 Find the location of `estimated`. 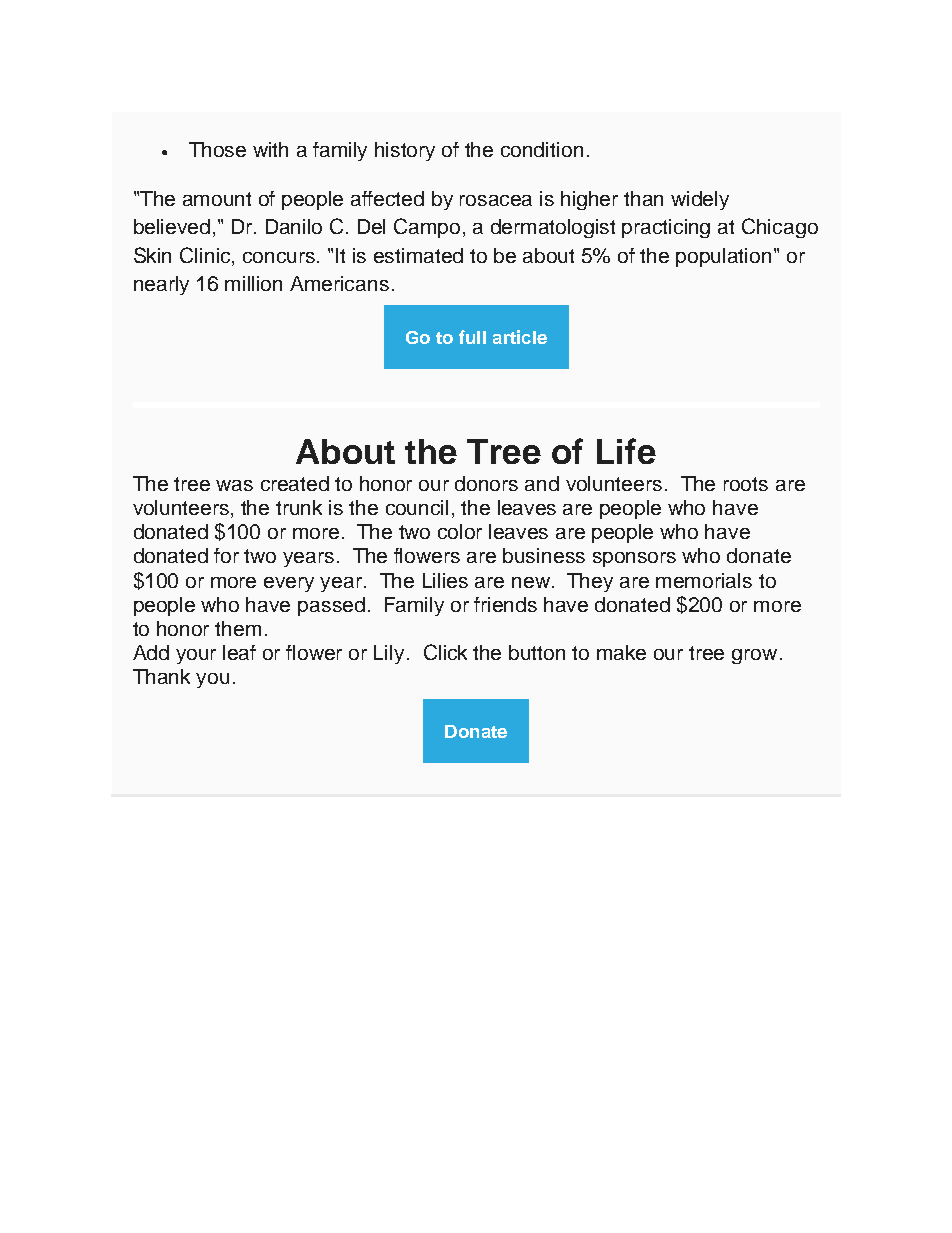

estimated is located at coordinates (418, 255).
